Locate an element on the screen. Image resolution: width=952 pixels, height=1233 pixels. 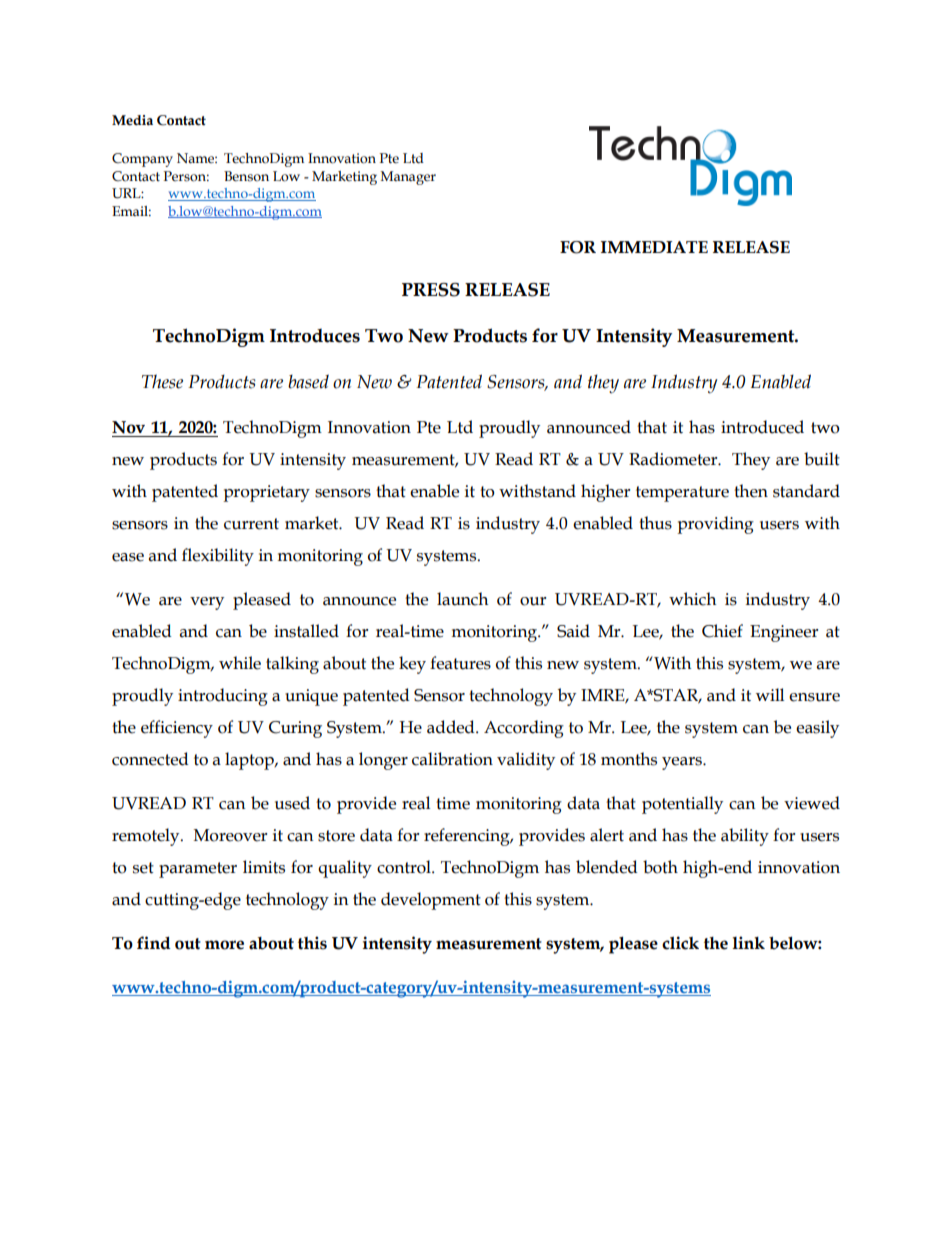
flexibility is located at coordinates (218, 557).
